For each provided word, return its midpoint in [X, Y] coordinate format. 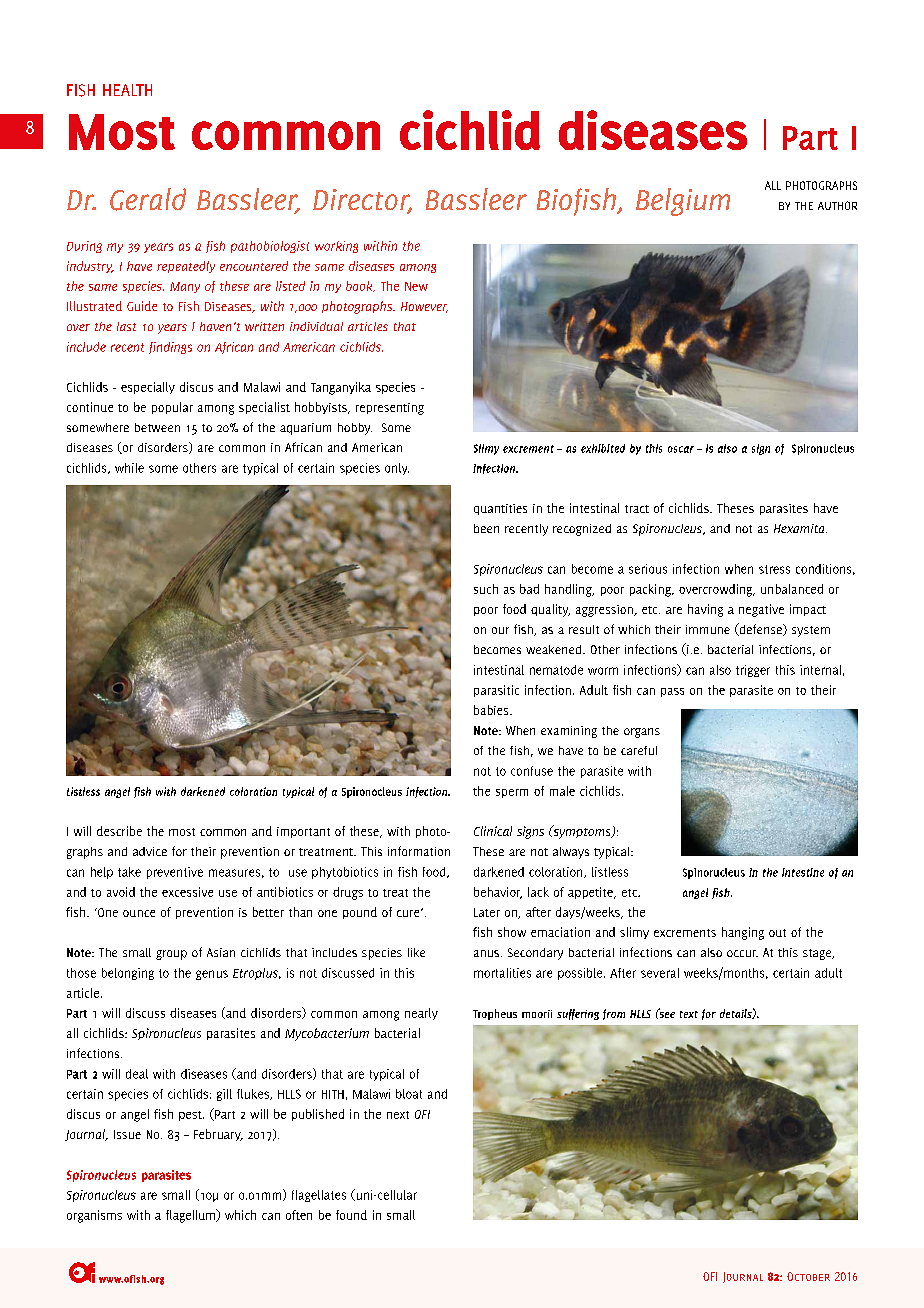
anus [486, 953]
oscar [681, 449]
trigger [753, 671]
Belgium [683, 202]
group [171, 955]
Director [362, 201]
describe [119, 831]
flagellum [191, 1216]
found [351, 1215]
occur [742, 953]
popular [172, 408]
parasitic [496, 691]
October [808, 1276]
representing [390, 409]
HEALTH [127, 90]
